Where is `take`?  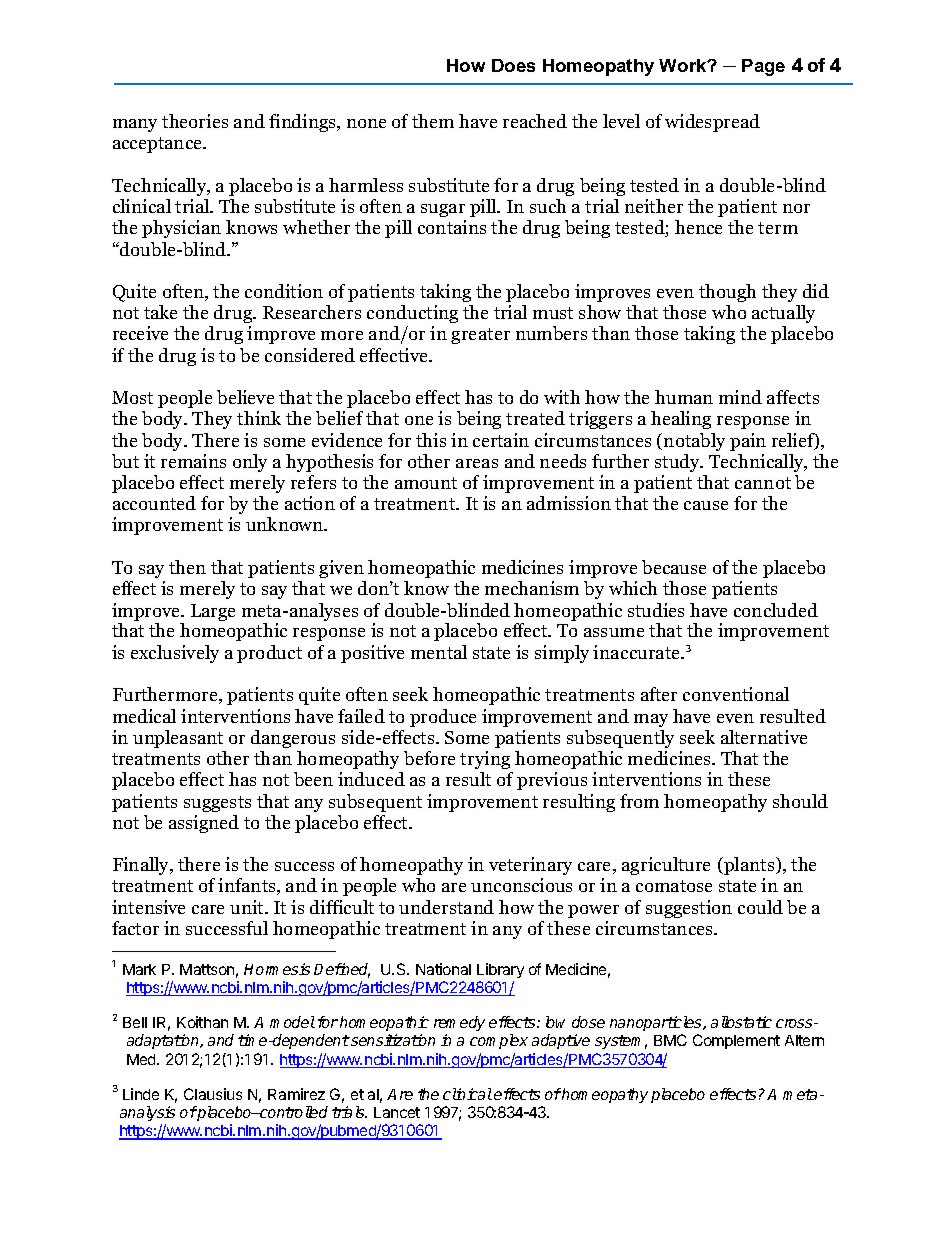
take is located at coordinates (160, 312).
